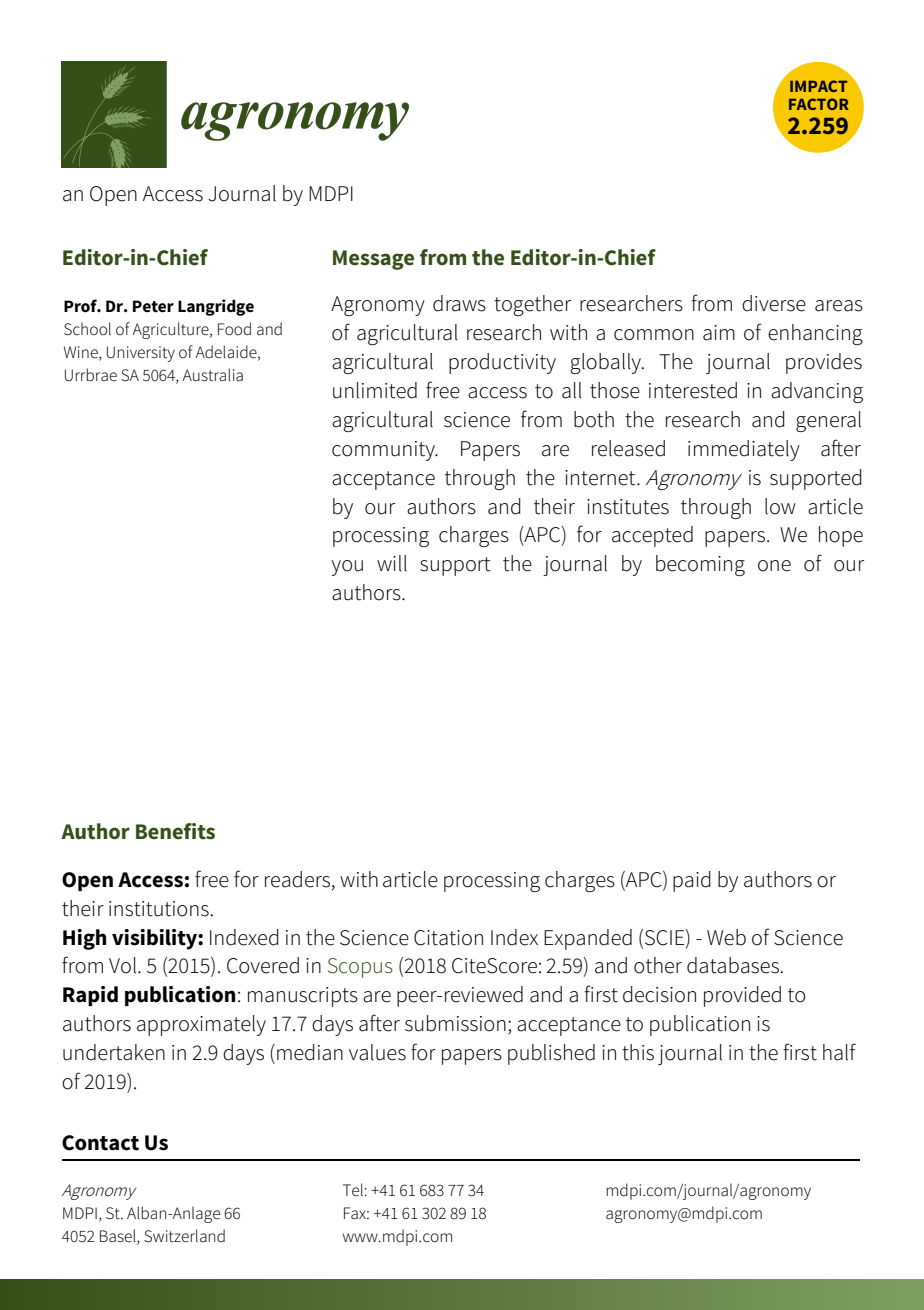  What do you see at coordinates (502, 363) in the page?
I see `productivity` at bounding box center [502, 363].
